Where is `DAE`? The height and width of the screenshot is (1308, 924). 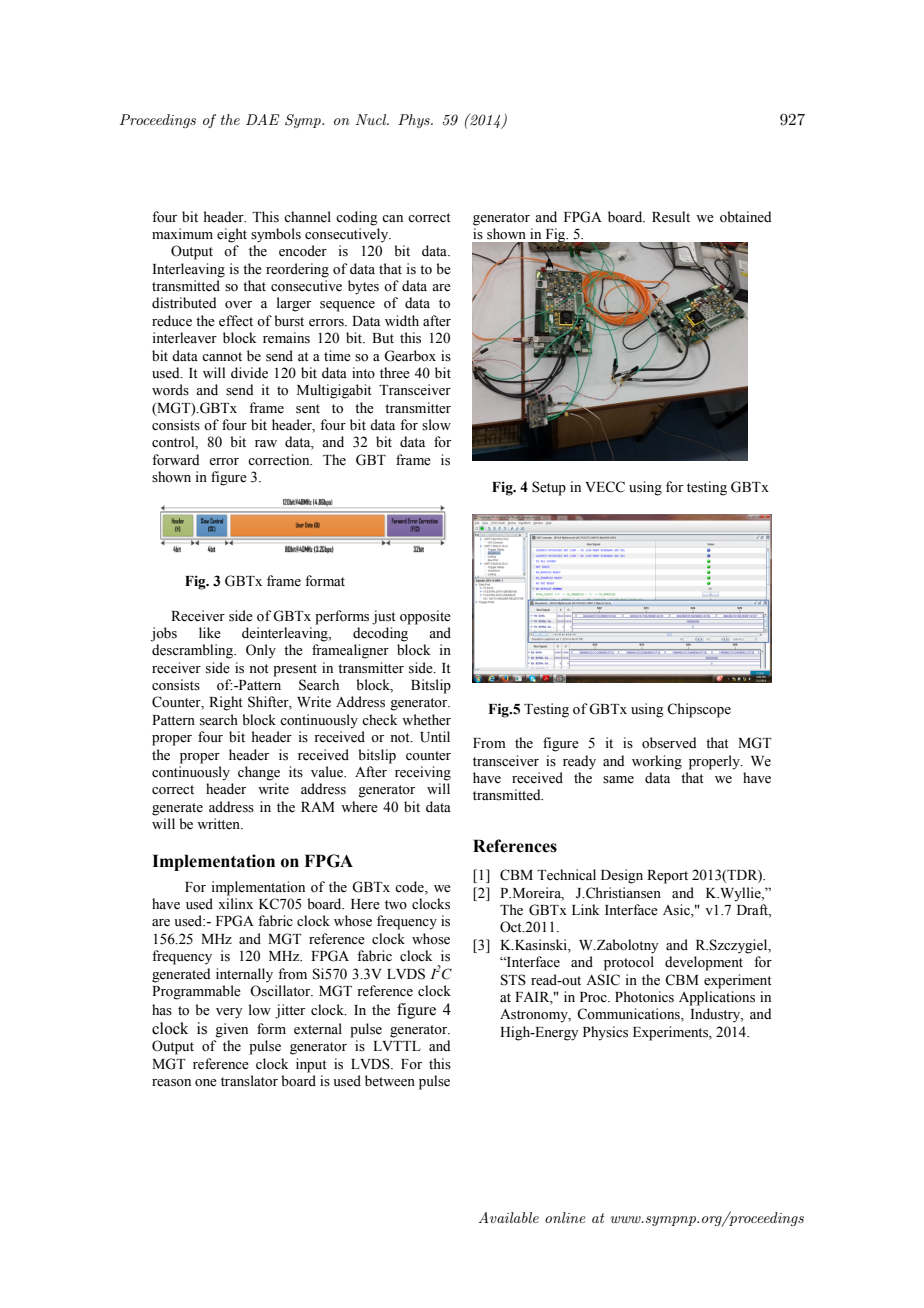 DAE is located at coordinates (262, 119).
